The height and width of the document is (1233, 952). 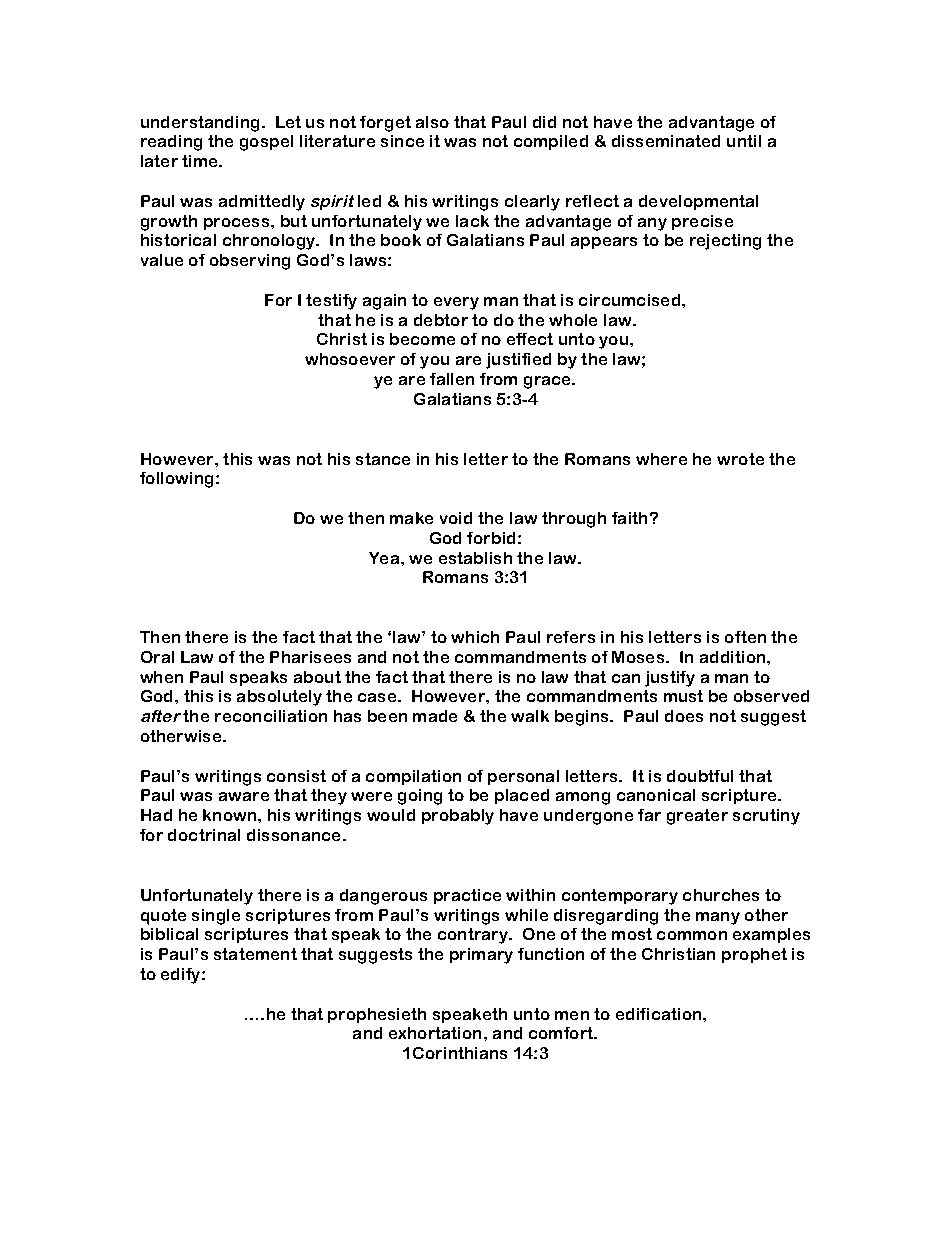 What do you see at coordinates (201, 161) in the document?
I see `time` at bounding box center [201, 161].
